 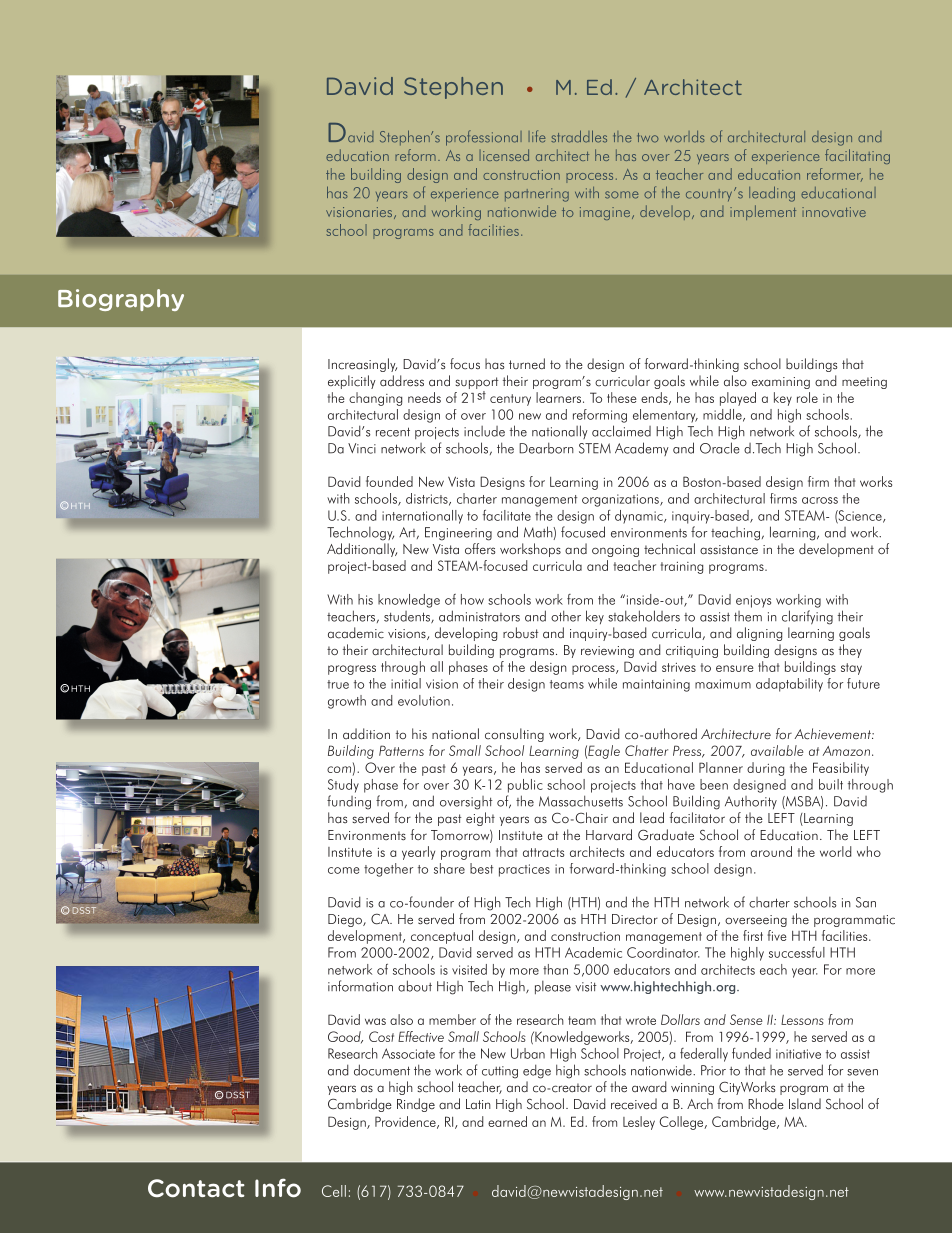 I want to click on implement, so click(x=763, y=212).
